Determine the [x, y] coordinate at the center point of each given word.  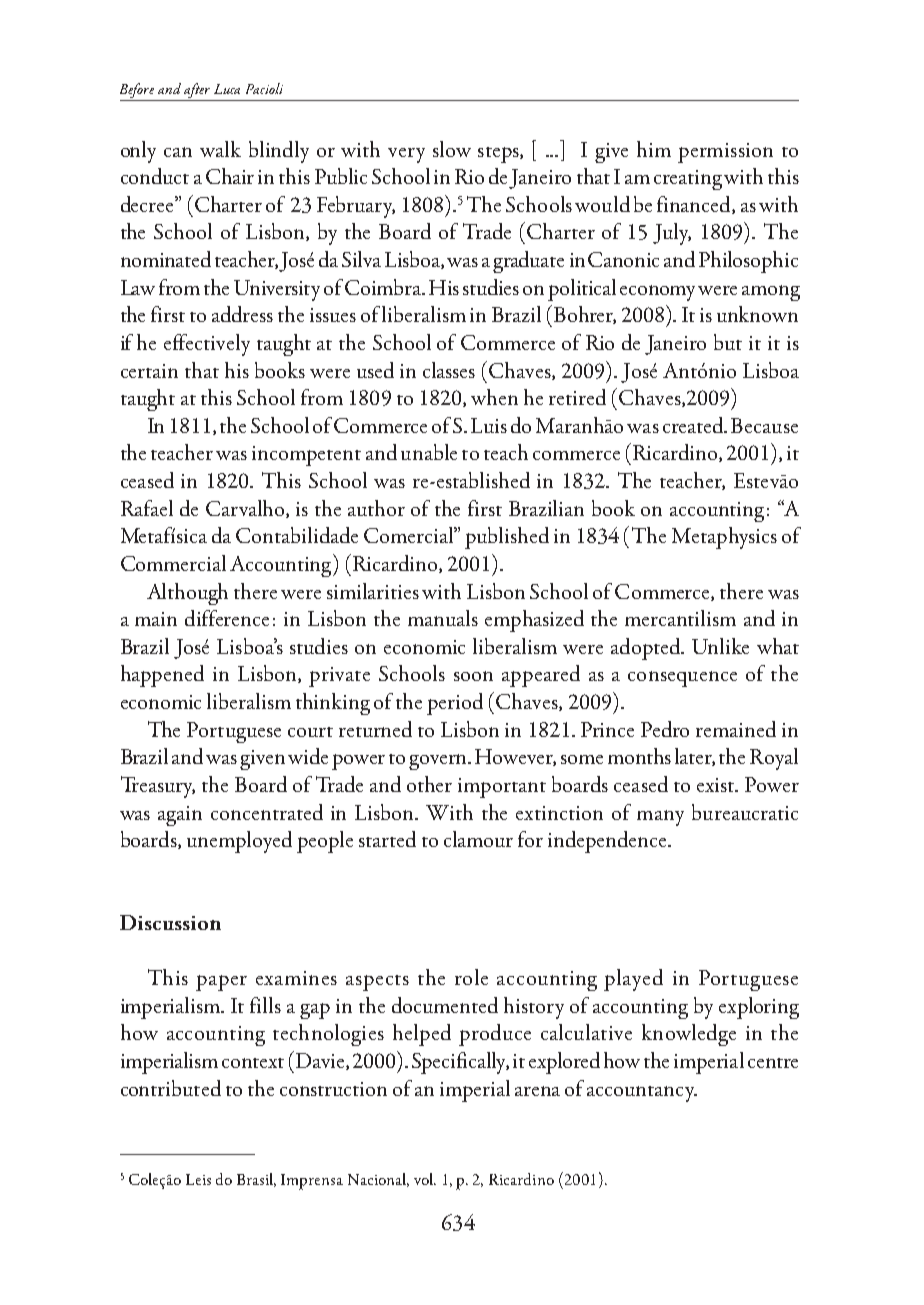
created [694, 425]
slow [452, 149]
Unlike [720, 646]
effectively [207, 345]
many [660, 818]
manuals [443, 618]
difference [227, 618]
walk [220, 149]
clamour [478, 839]
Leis [198, 1179]
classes [449, 370]
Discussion [170, 922]
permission [725, 153]
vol [425, 1179]
